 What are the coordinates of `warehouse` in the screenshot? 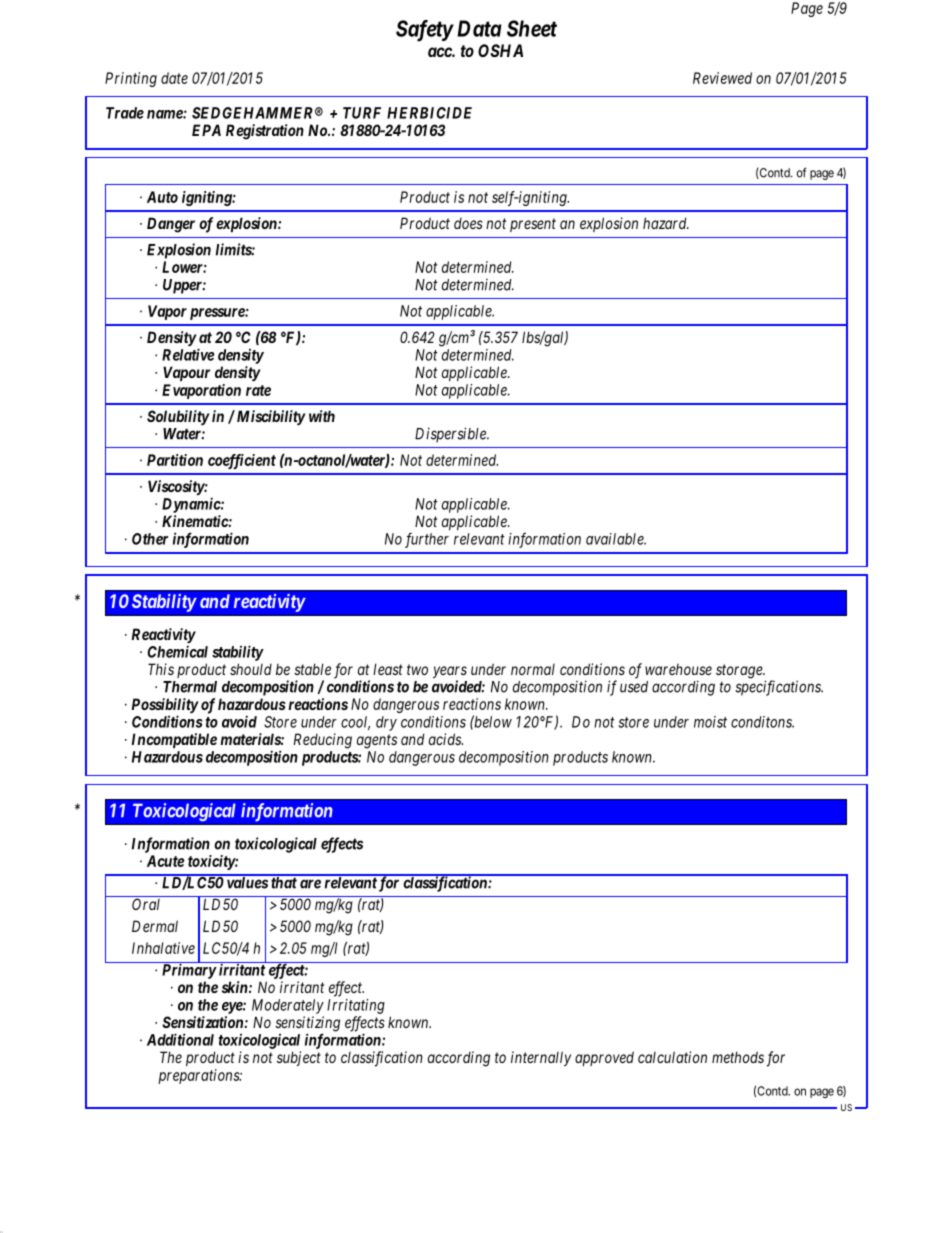 It's located at (678, 669).
